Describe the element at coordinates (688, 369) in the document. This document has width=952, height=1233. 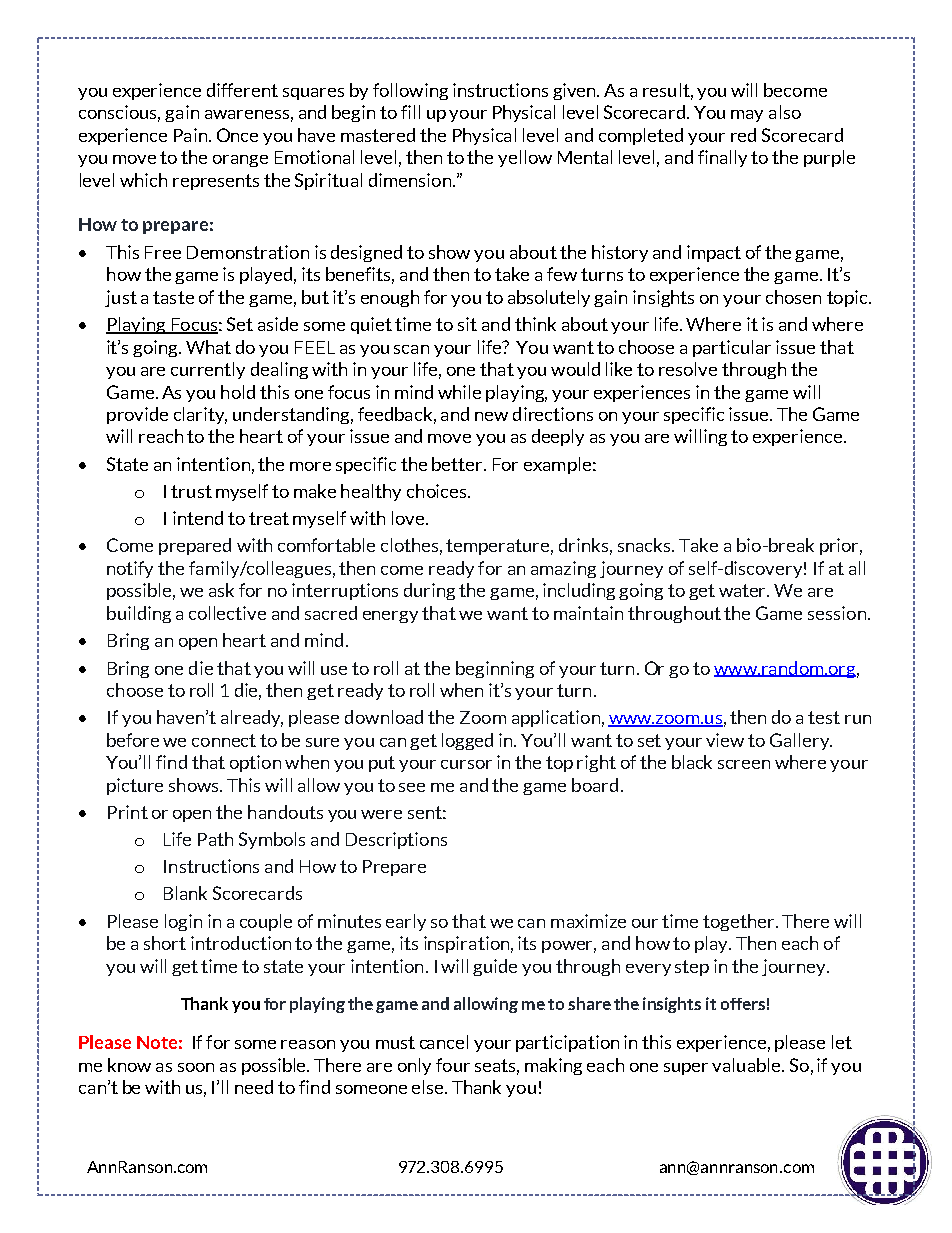
I see `resolve` at that location.
